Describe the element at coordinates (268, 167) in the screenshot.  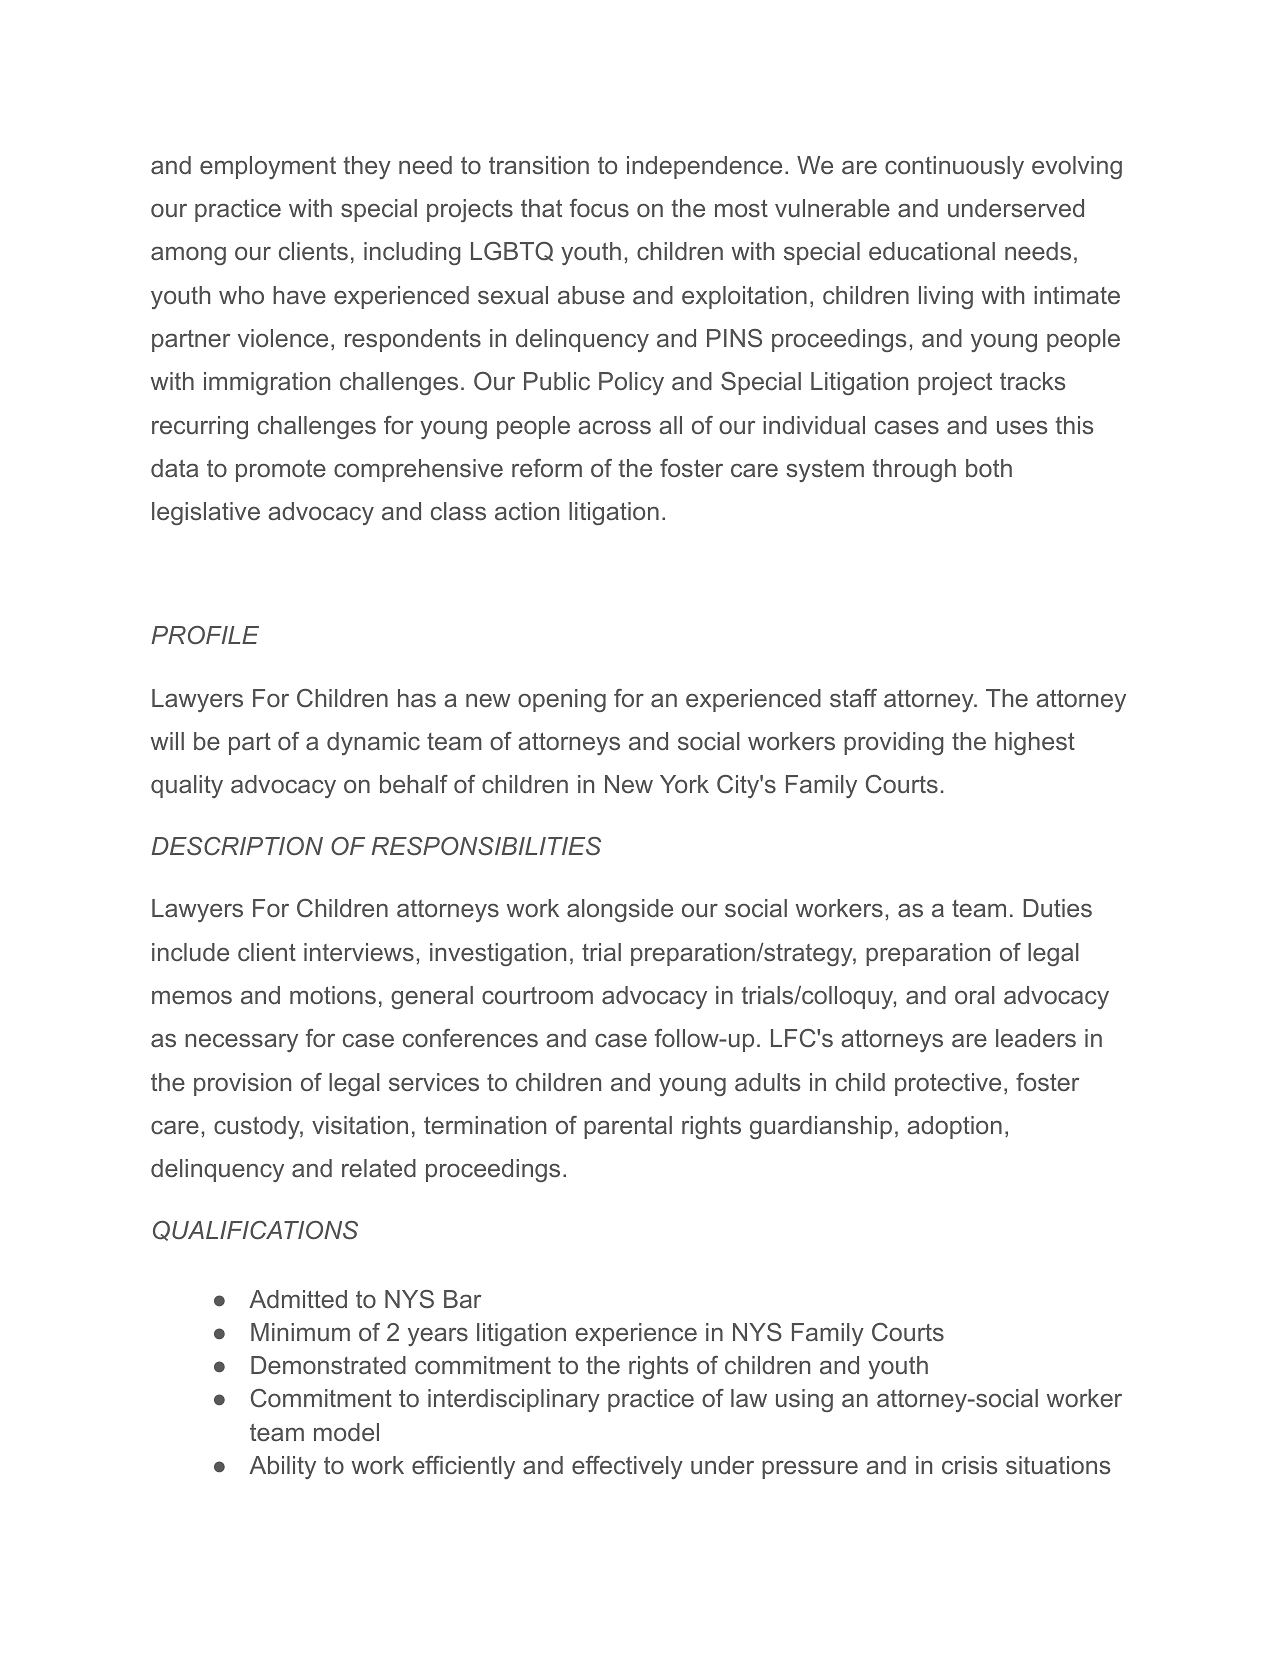
I see `employment` at that location.
